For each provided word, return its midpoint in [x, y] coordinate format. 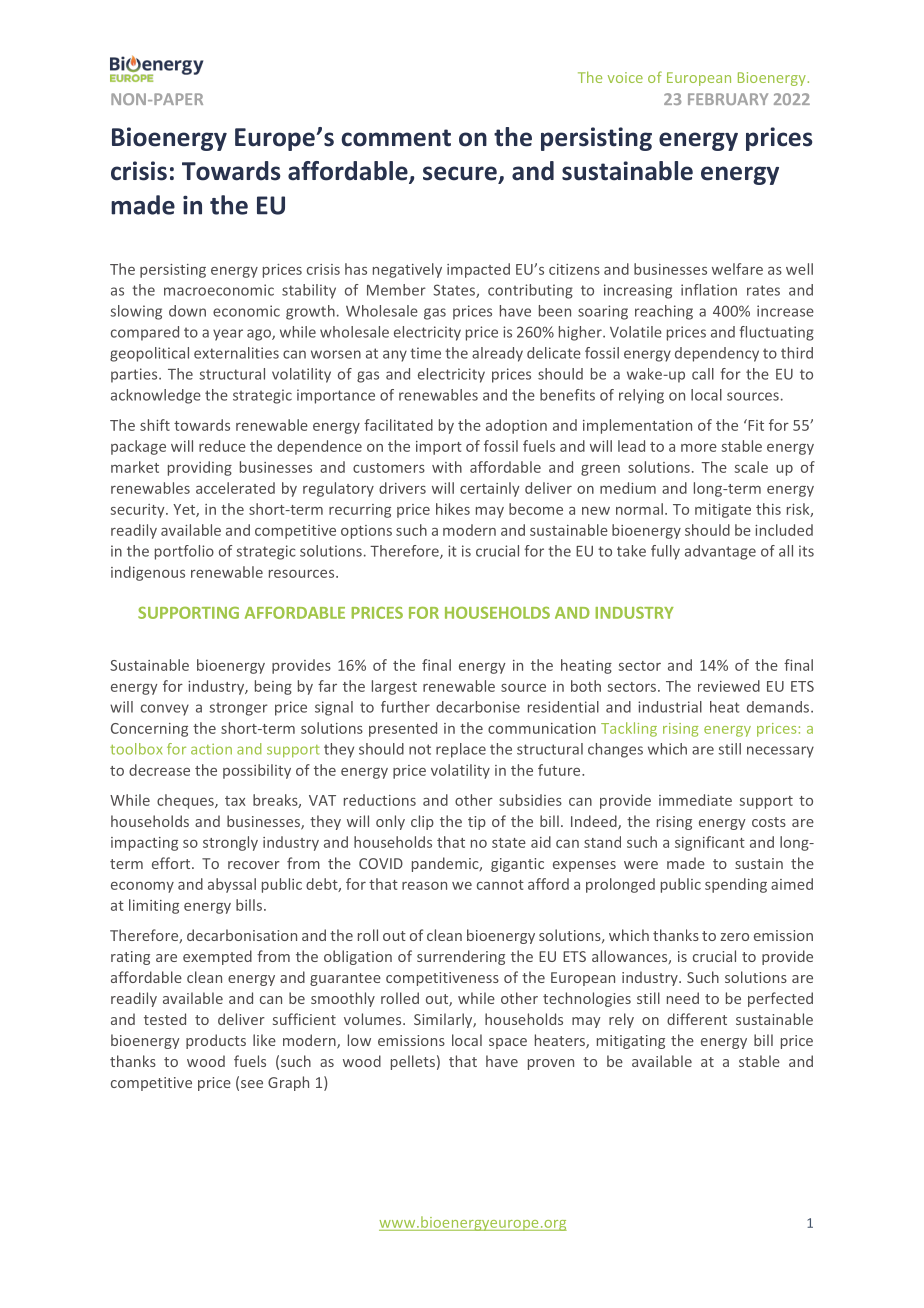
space [508, 1043]
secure [460, 173]
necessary [780, 752]
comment [396, 138]
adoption [516, 426]
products [216, 1041]
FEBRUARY [728, 99]
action [211, 749]
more [699, 448]
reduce [222, 446]
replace [461, 750]
